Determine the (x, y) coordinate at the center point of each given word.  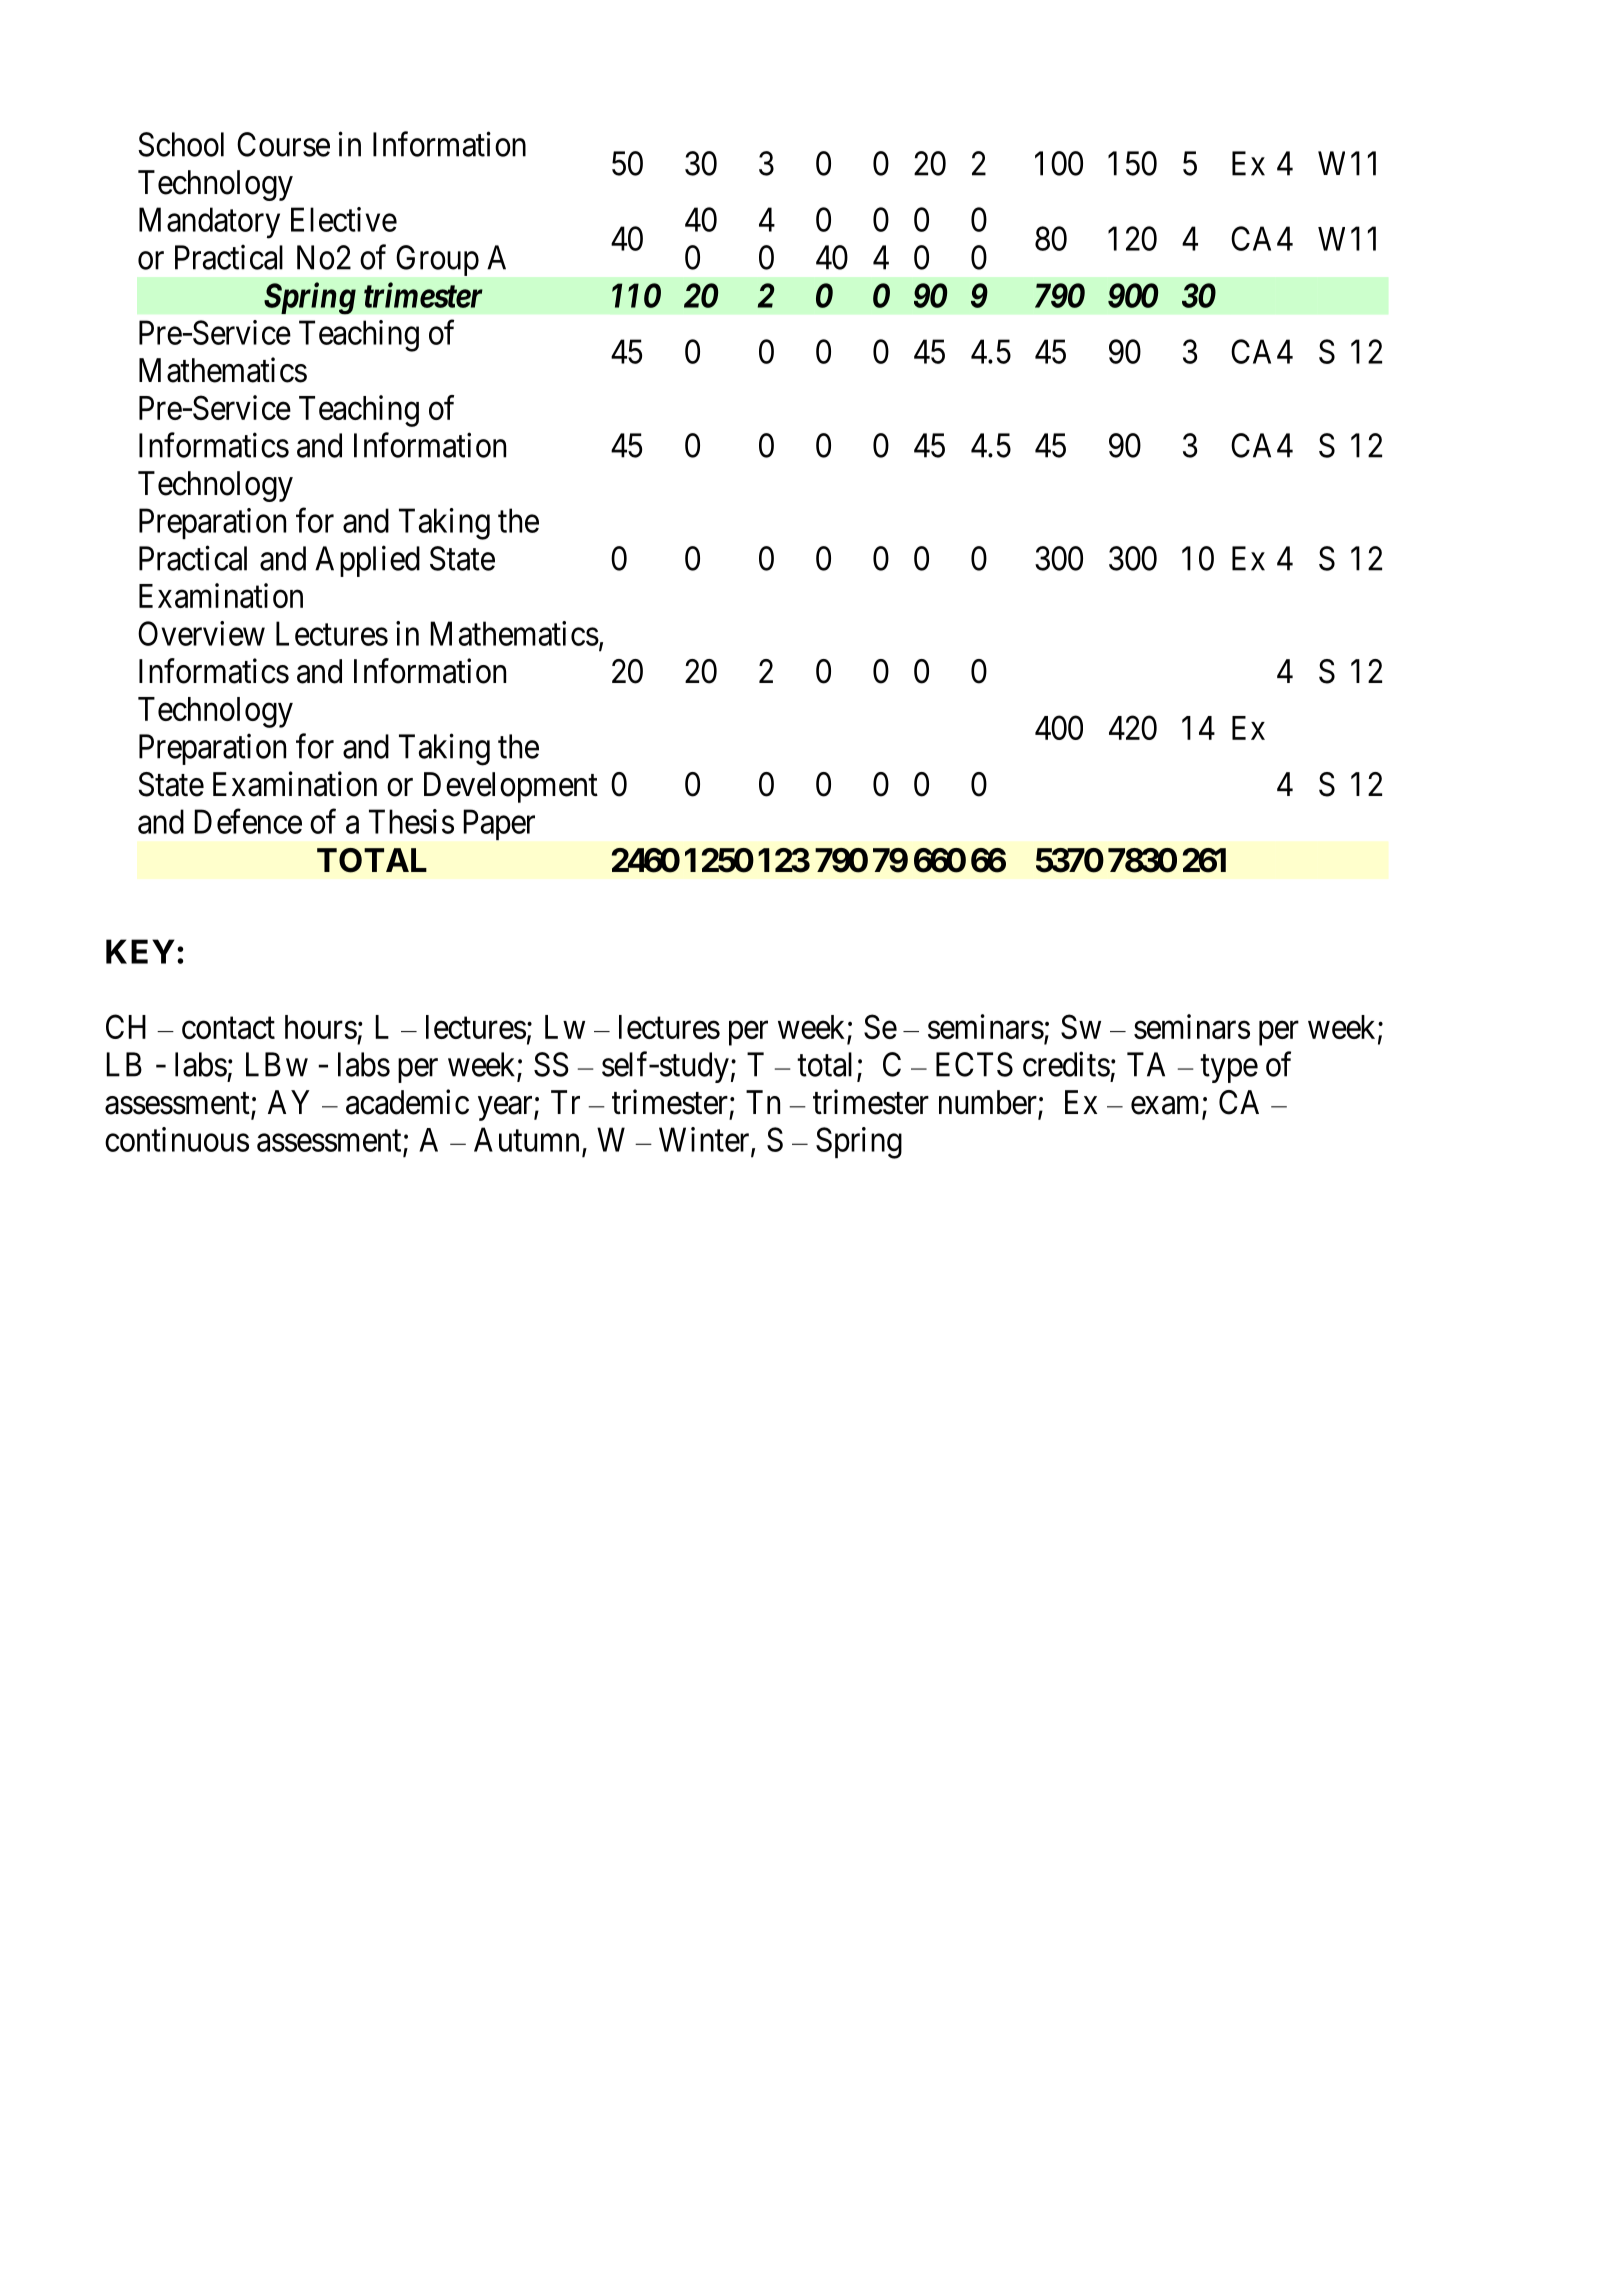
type (1229, 1069)
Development (511, 787)
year (506, 1108)
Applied (367, 561)
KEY (140, 951)
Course (283, 144)
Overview (201, 633)
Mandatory (209, 223)
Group (438, 260)
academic (407, 1102)
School (181, 144)
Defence (248, 821)
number (989, 1103)
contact (228, 1028)
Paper (499, 824)
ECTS (974, 1064)
